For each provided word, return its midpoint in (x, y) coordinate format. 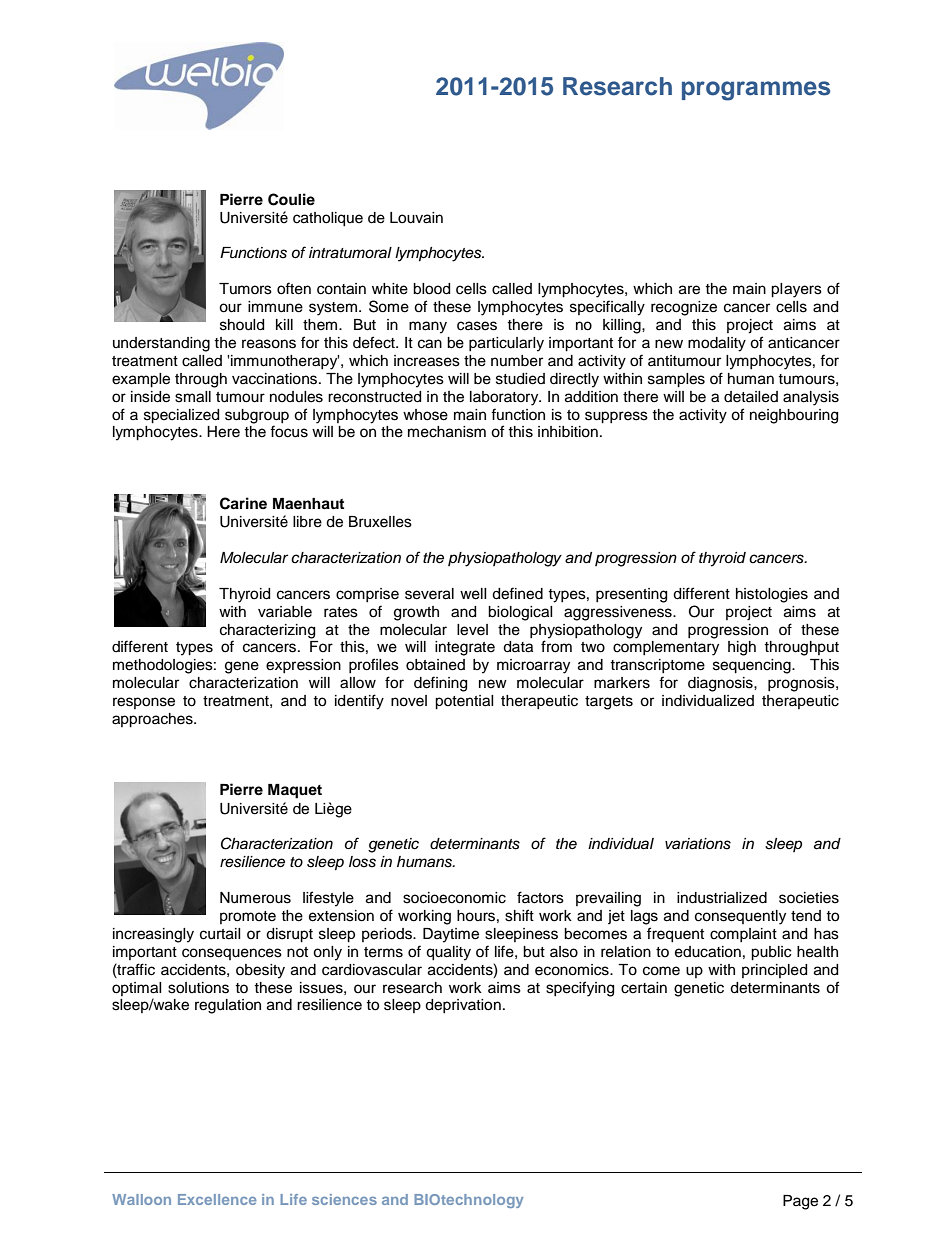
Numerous (255, 898)
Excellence (217, 1199)
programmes (756, 91)
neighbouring (794, 416)
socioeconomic (454, 898)
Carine (243, 503)
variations (698, 844)
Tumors (245, 289)
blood (431, 289)
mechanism (447, 432)
